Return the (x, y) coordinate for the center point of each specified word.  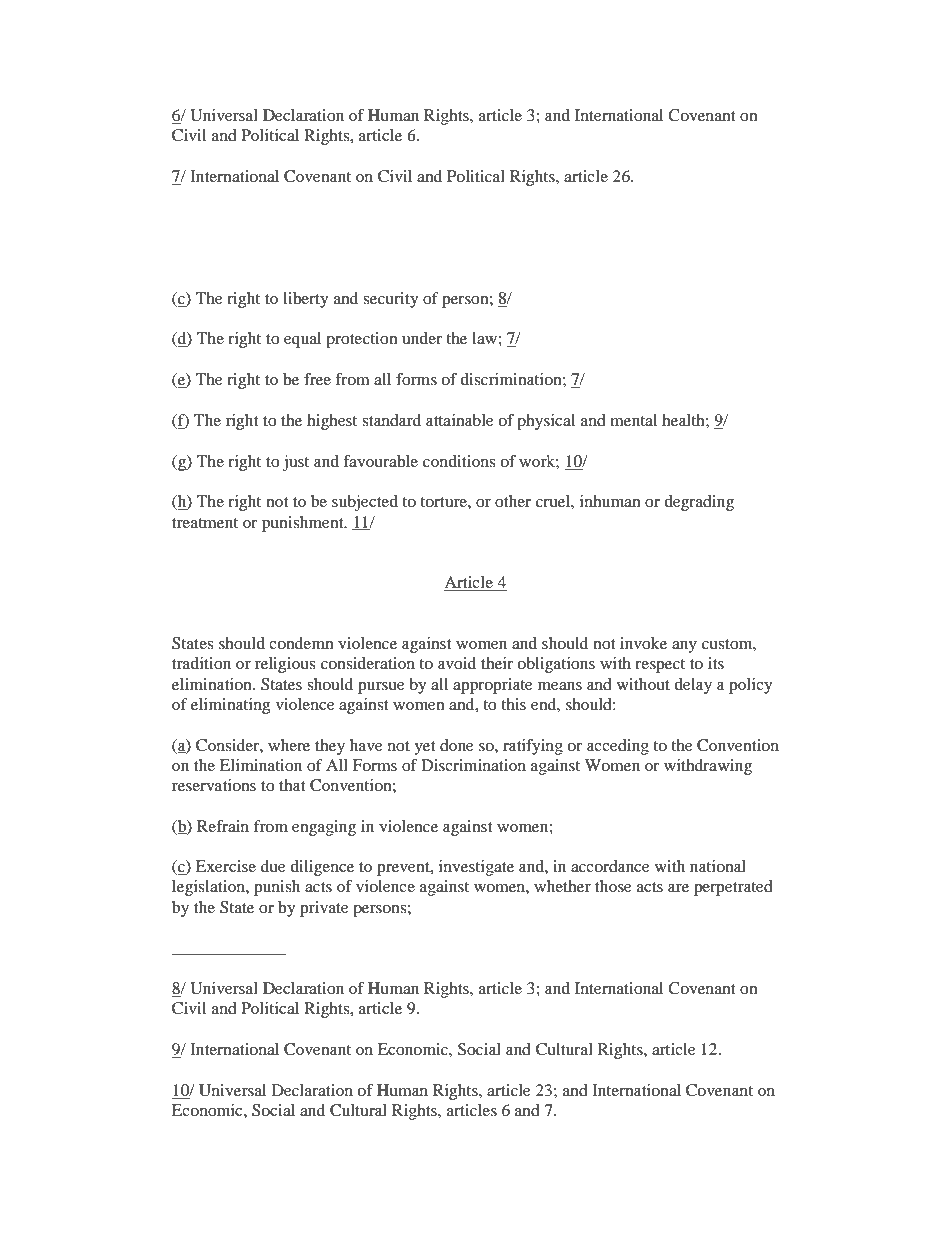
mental (633, 420)
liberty (305, 300)
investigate (476, 868)
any (684, 647)
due (273, 866)
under (422, 338)
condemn (301, 643)
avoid (457, 663)
